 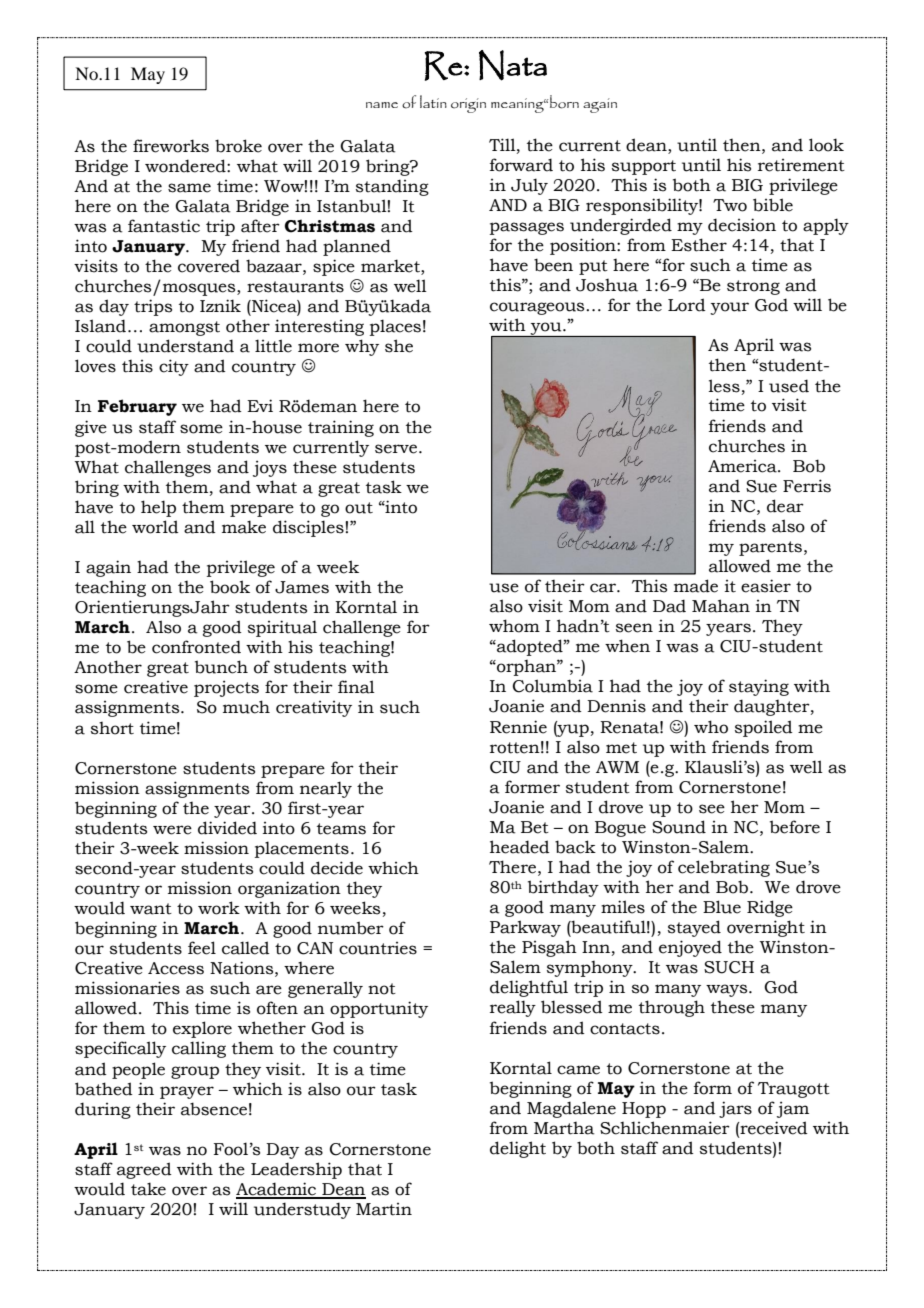 What do you see at coordinates (196, 647) in the image?
I see `confronted` at bounding box center [196, 647].
